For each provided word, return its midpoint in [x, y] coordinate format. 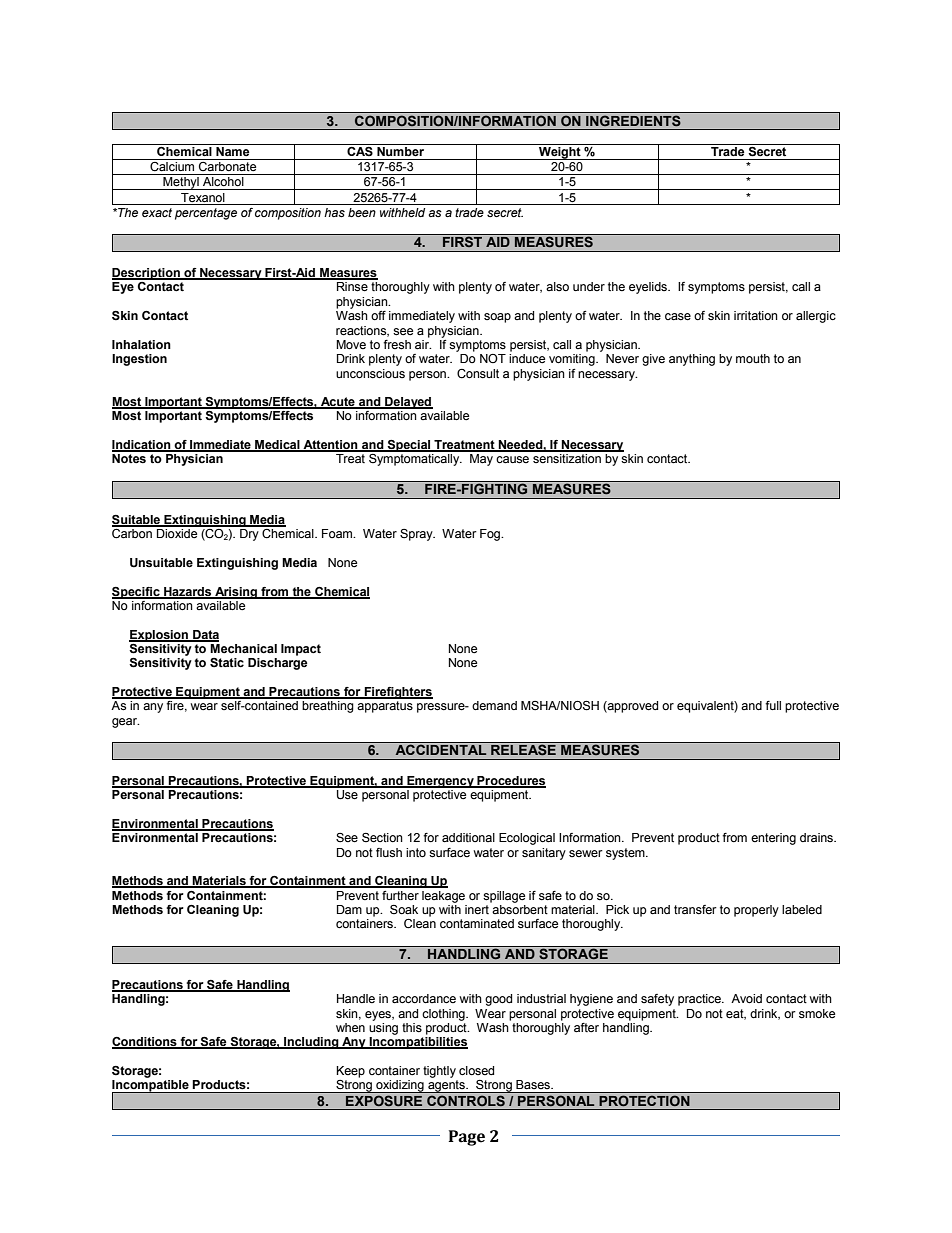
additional [468, 838]
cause [512, 460]
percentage [206, 214]
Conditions [145, 1043]
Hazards [188, 592]
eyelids [649, 288]
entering [773, 839]
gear [125, 723]
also [557, 286]
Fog [491, 535]
